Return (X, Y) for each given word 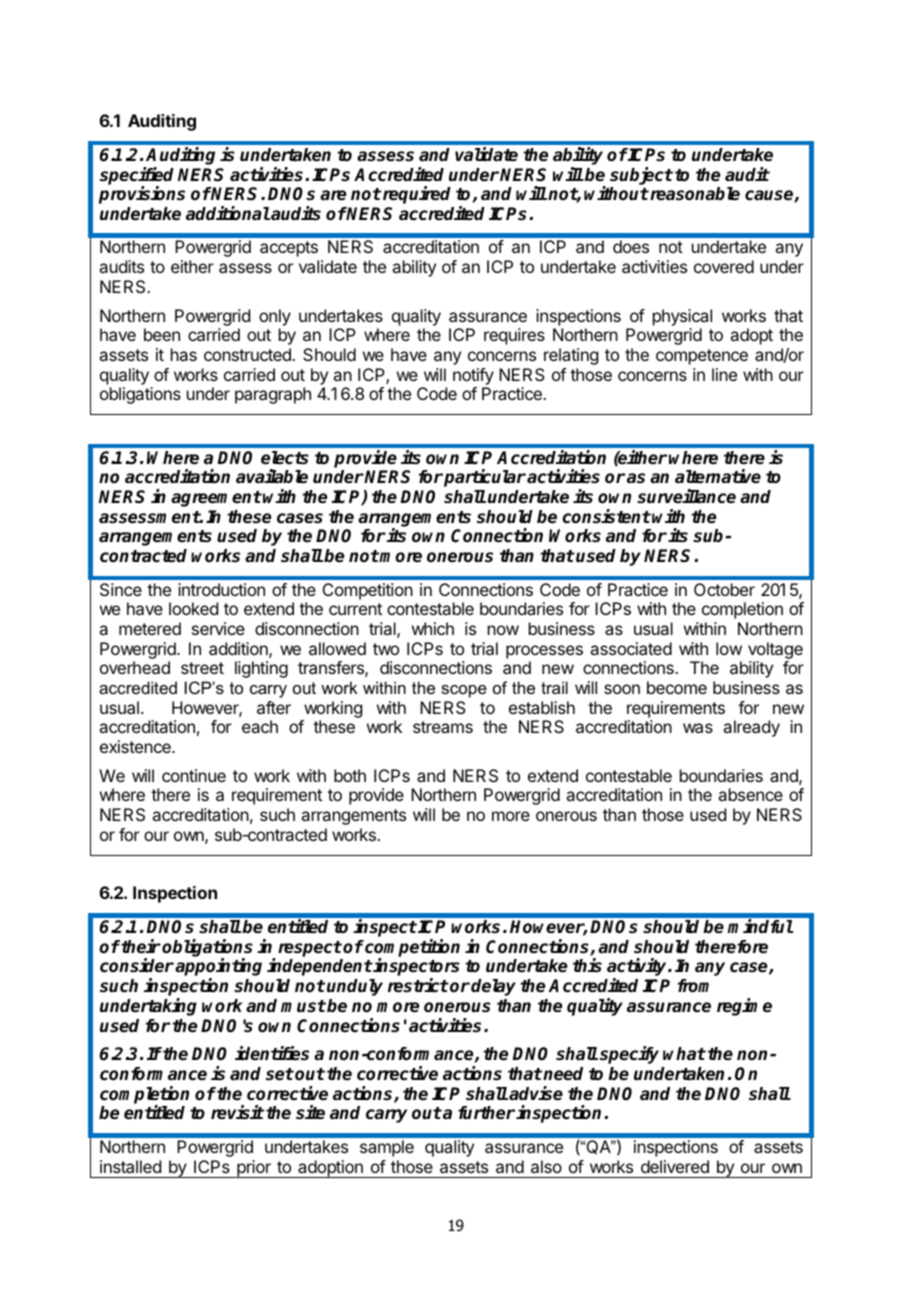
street (202, 668)
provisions (142, 195)
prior (254, 1169)
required (417, 195)
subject (641, 176)
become (677, 687)
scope (464, 691)
